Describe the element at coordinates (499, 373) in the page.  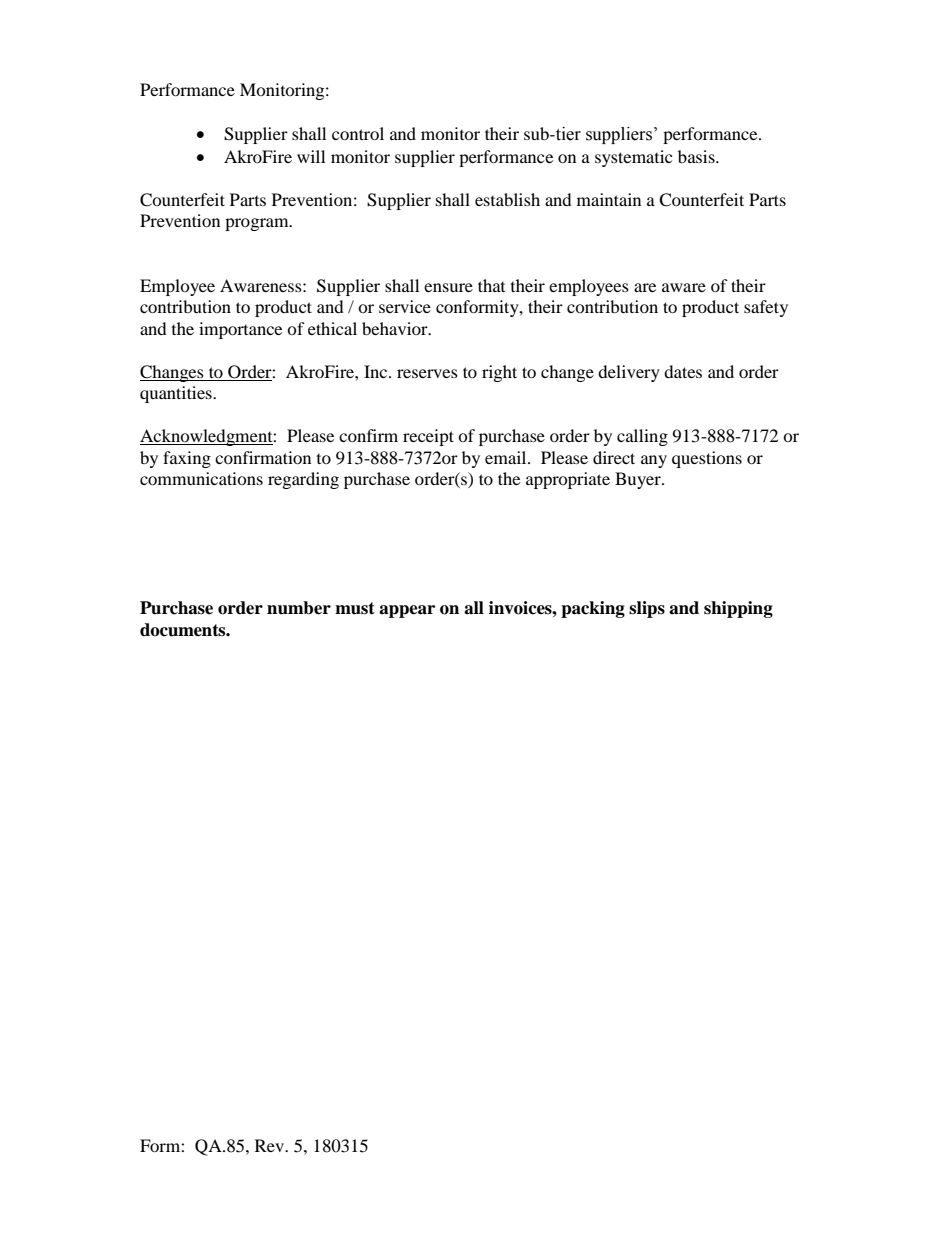
I see `right` at that location.
